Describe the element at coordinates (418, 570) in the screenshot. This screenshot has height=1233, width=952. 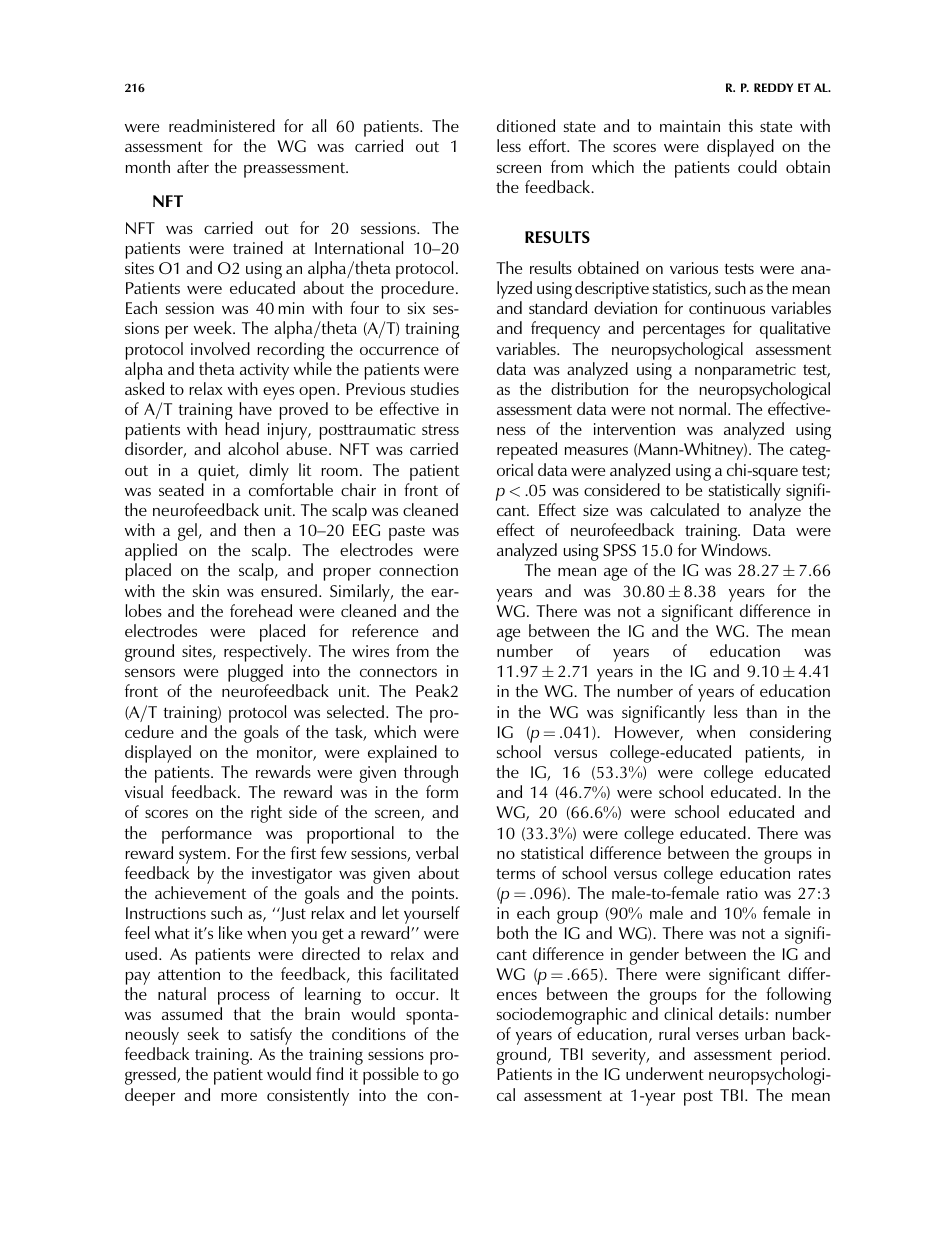
I see `connection` at that location.
